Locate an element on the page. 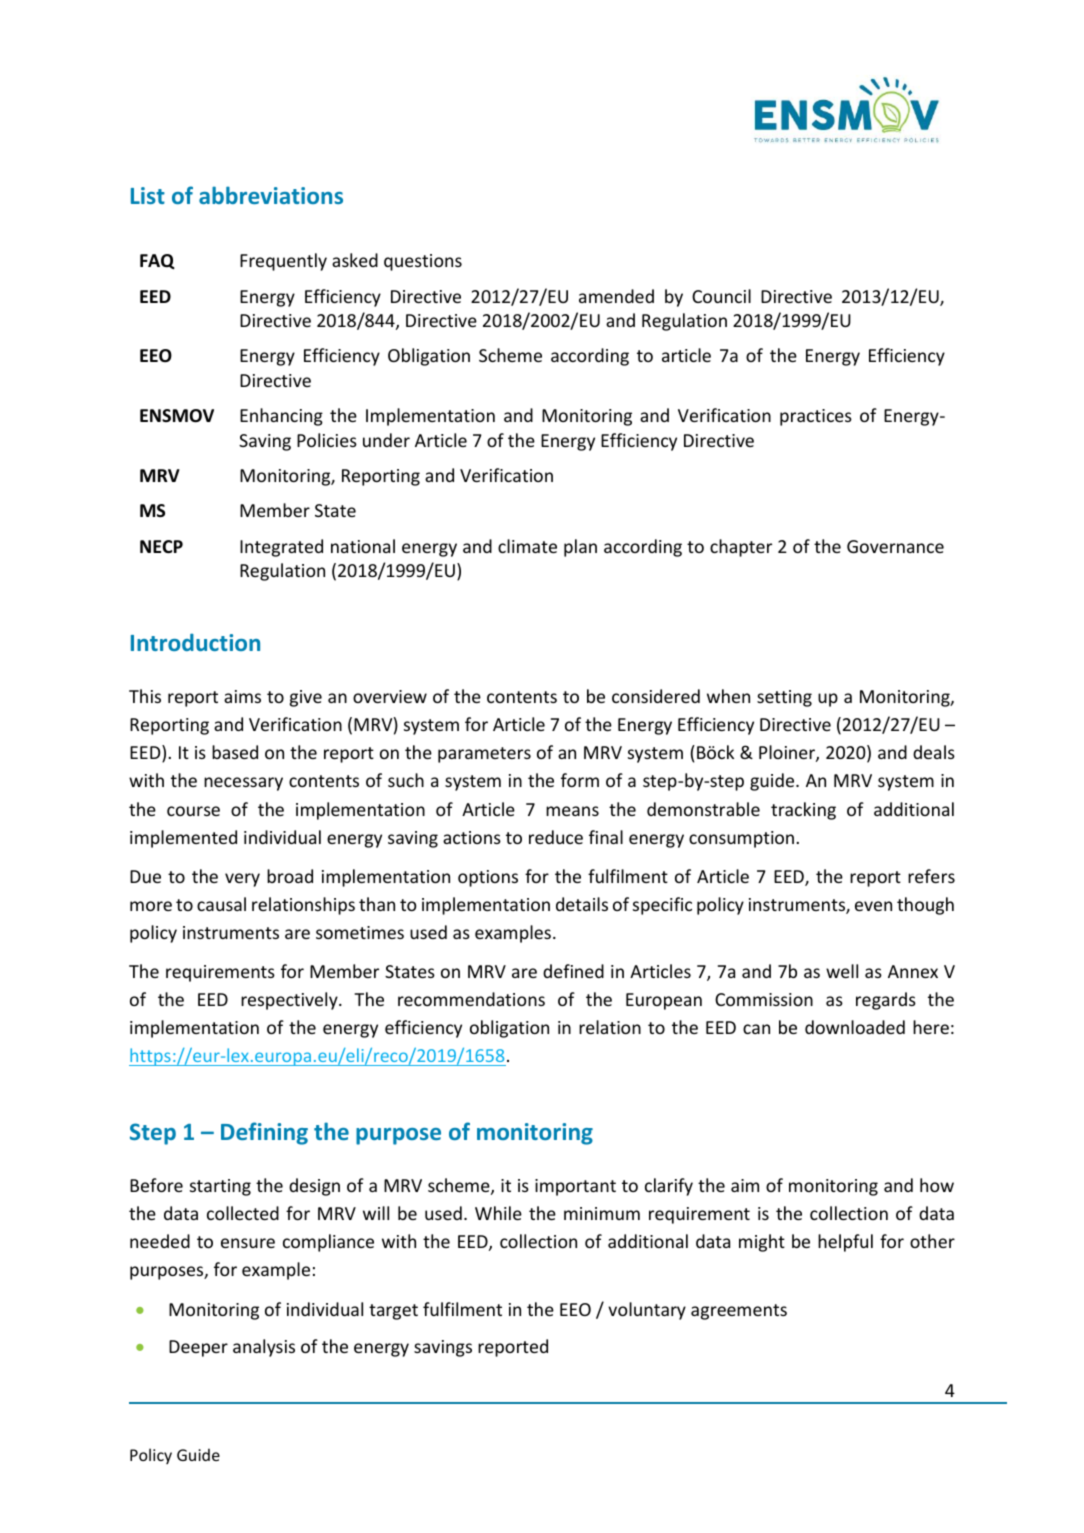  causal is located at coordinates (221, 904).
